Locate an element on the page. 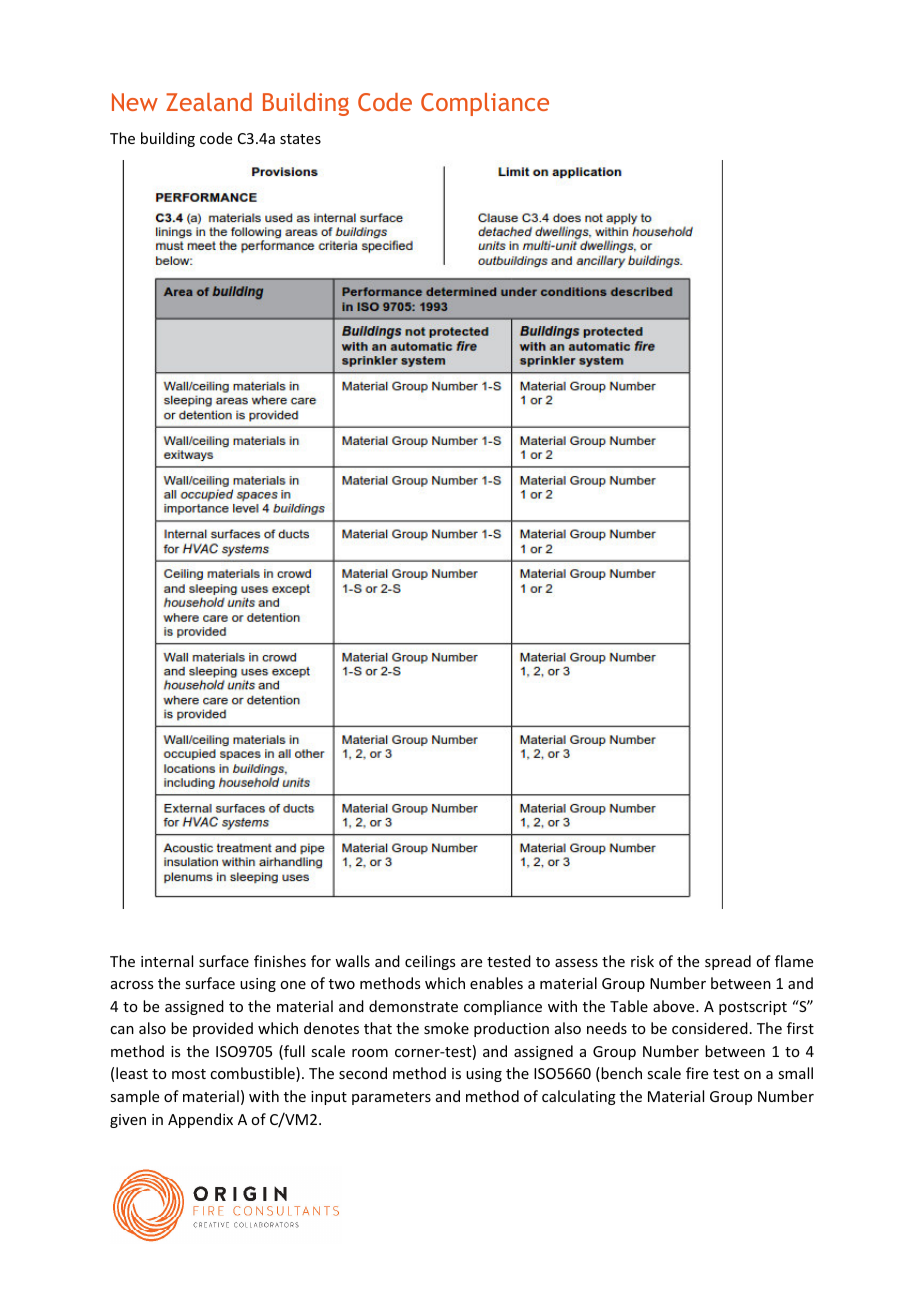 This document has height=1308, width=924. flame is located at coordinates (794, 961).
